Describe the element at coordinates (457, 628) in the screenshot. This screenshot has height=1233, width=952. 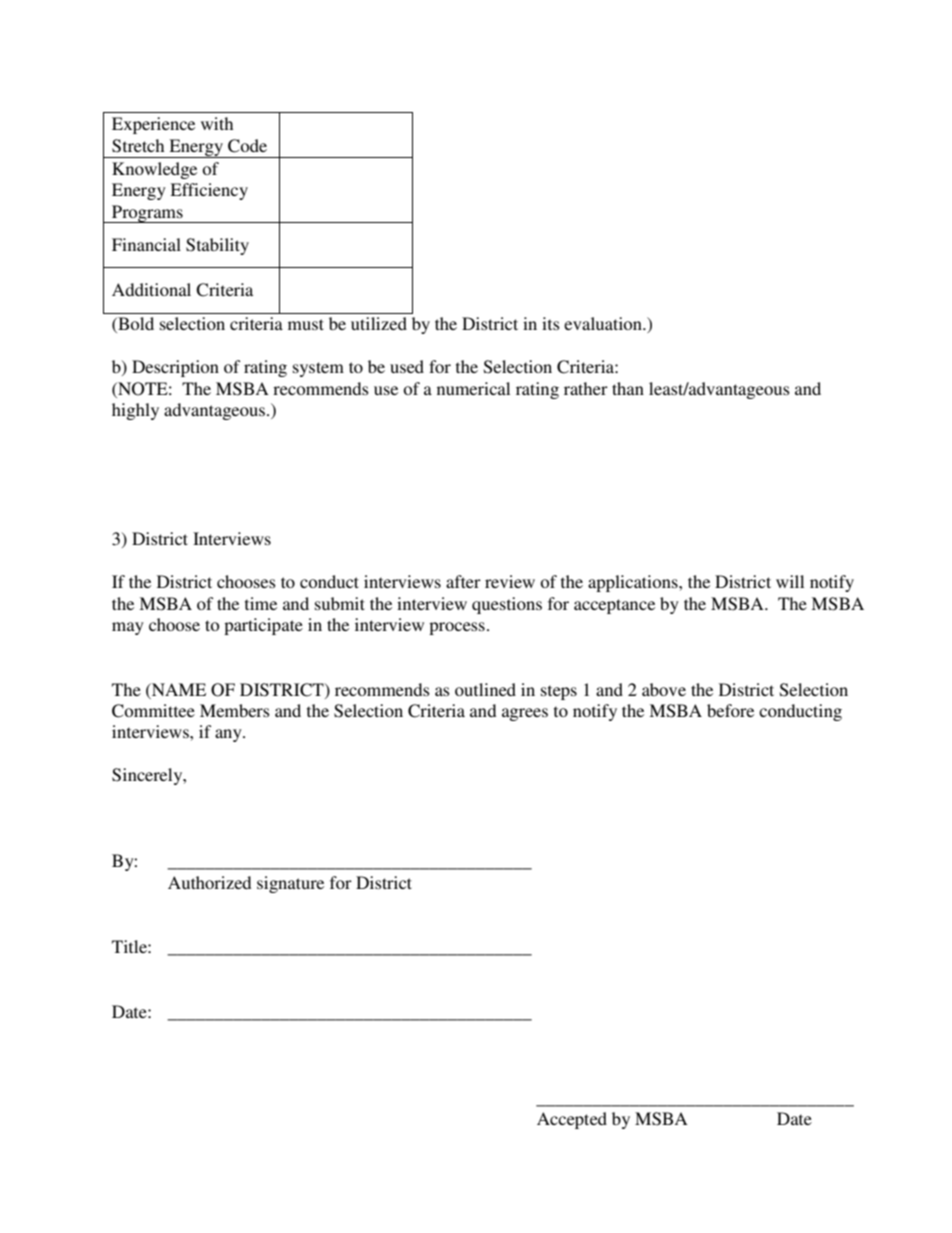
I see `process` at that location.
